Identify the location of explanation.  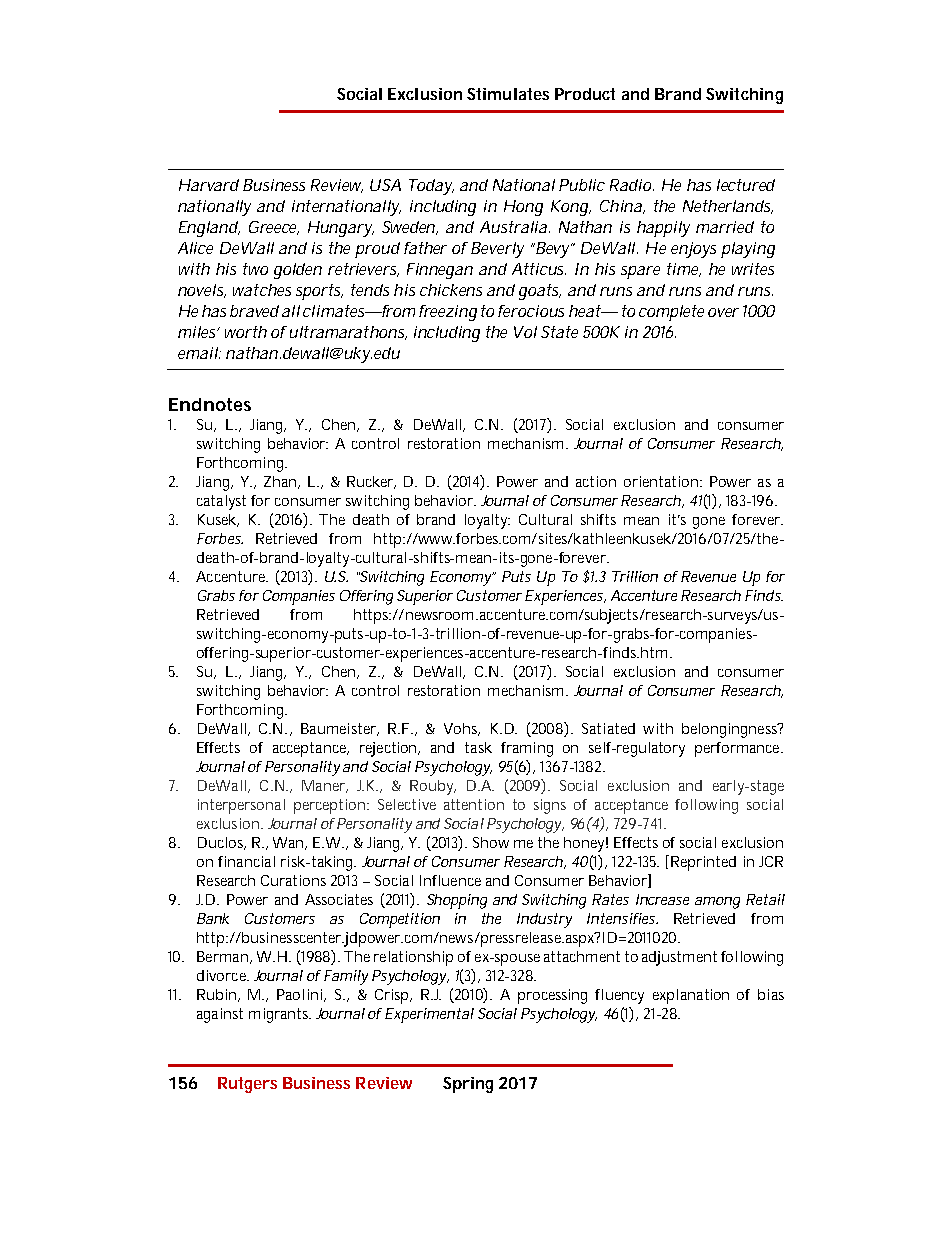
(691, 996).
